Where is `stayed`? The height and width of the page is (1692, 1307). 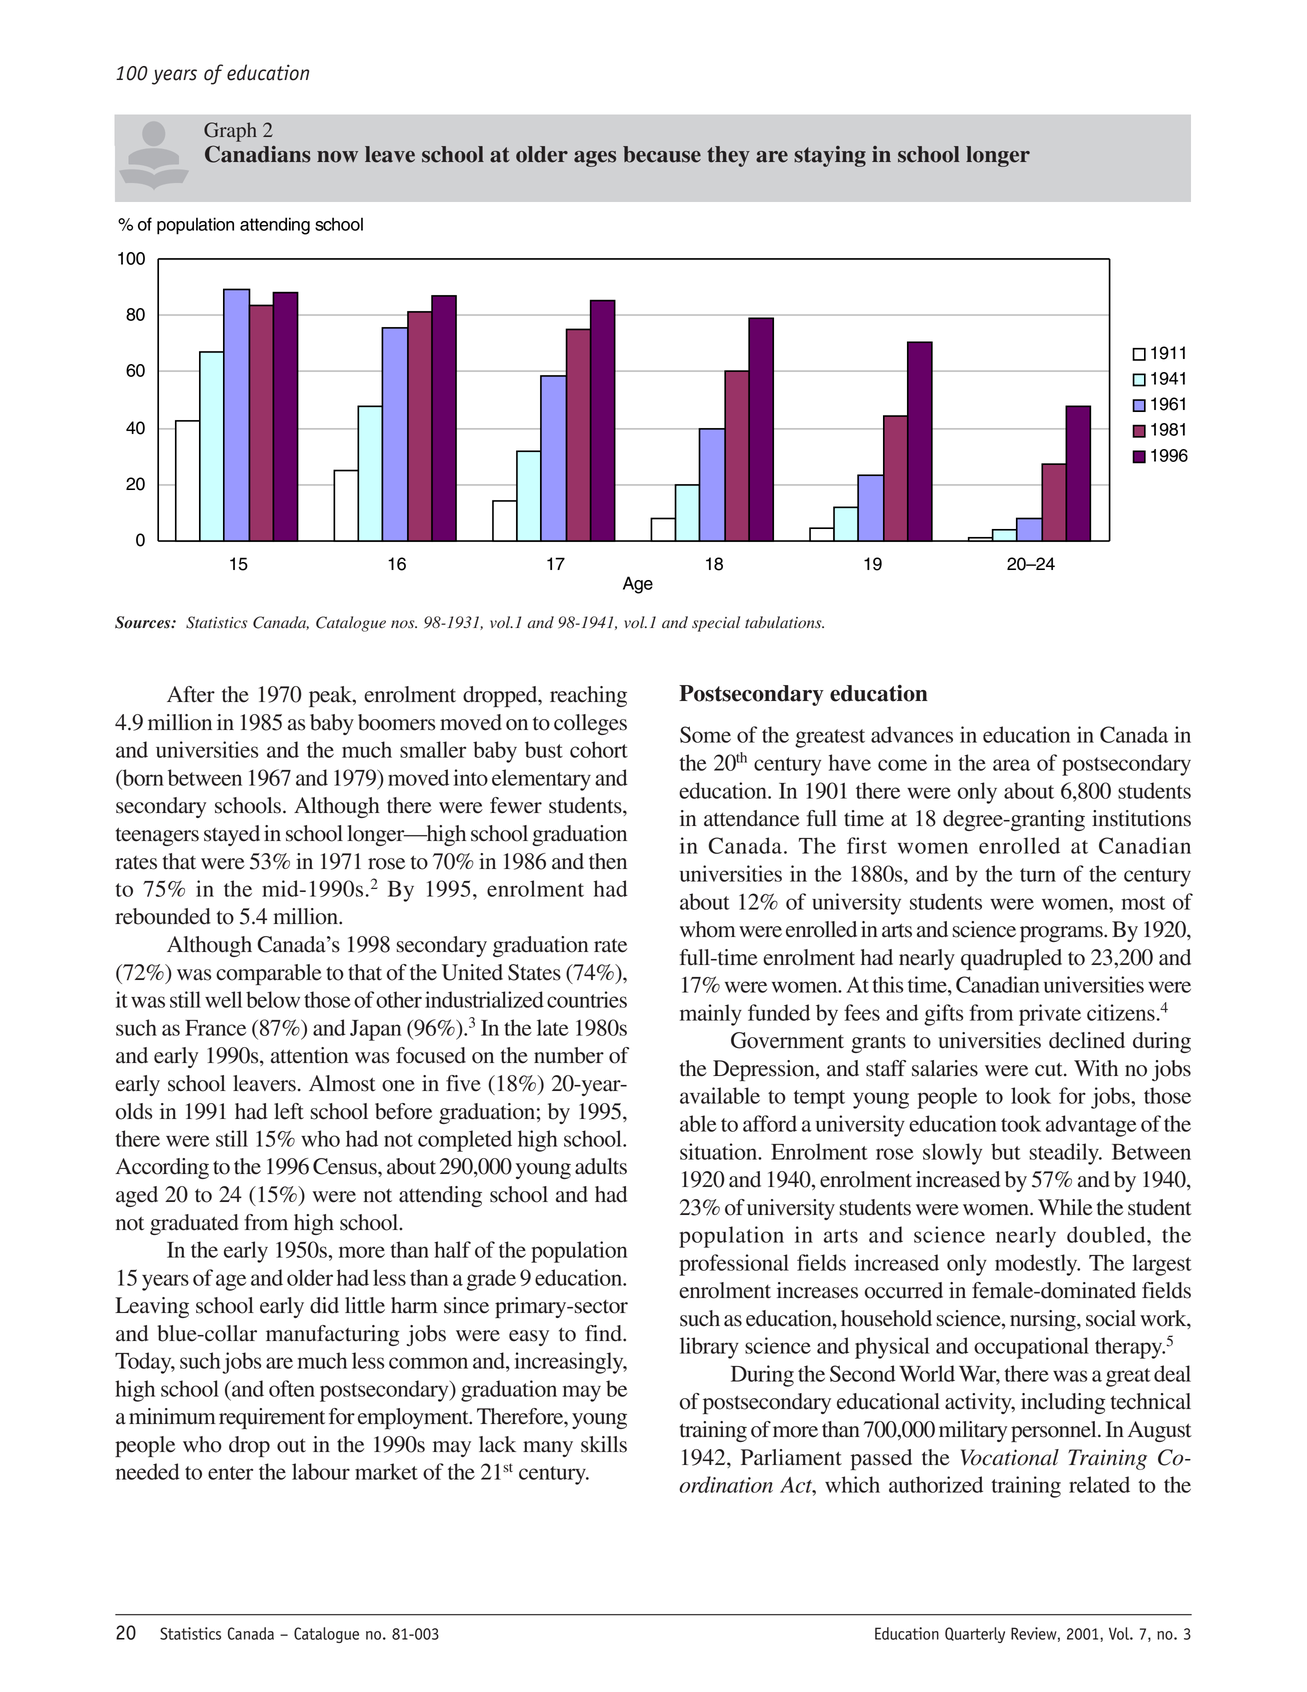
stayed is located at coordinates (232, 835).
